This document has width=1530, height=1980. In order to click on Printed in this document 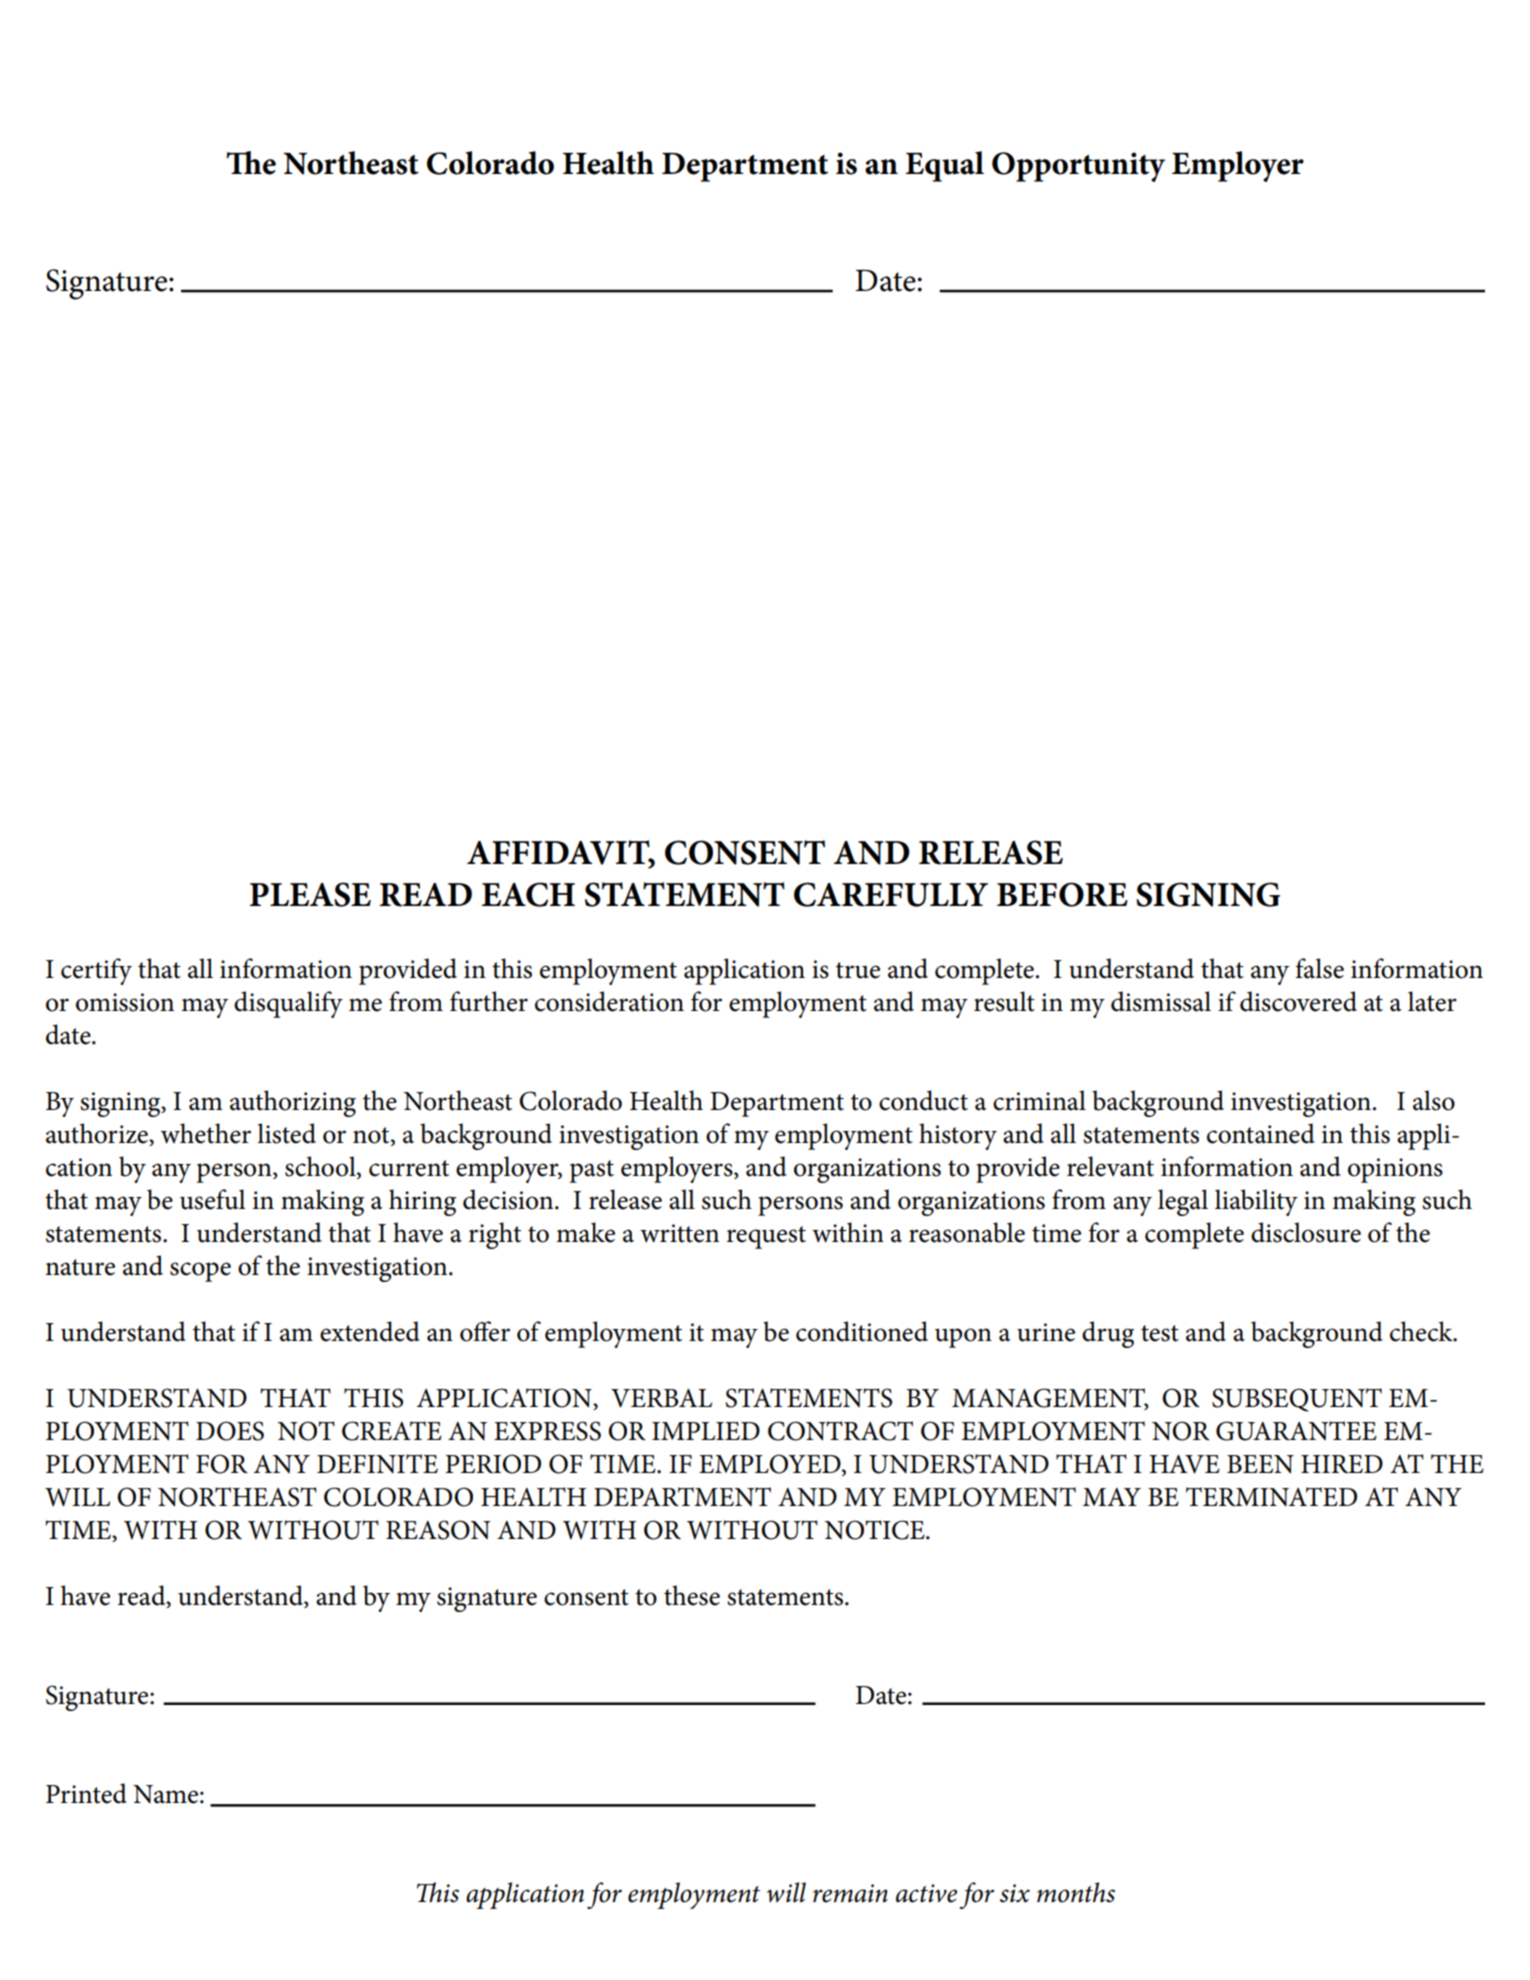, I will do `click(86, 1793)`.
